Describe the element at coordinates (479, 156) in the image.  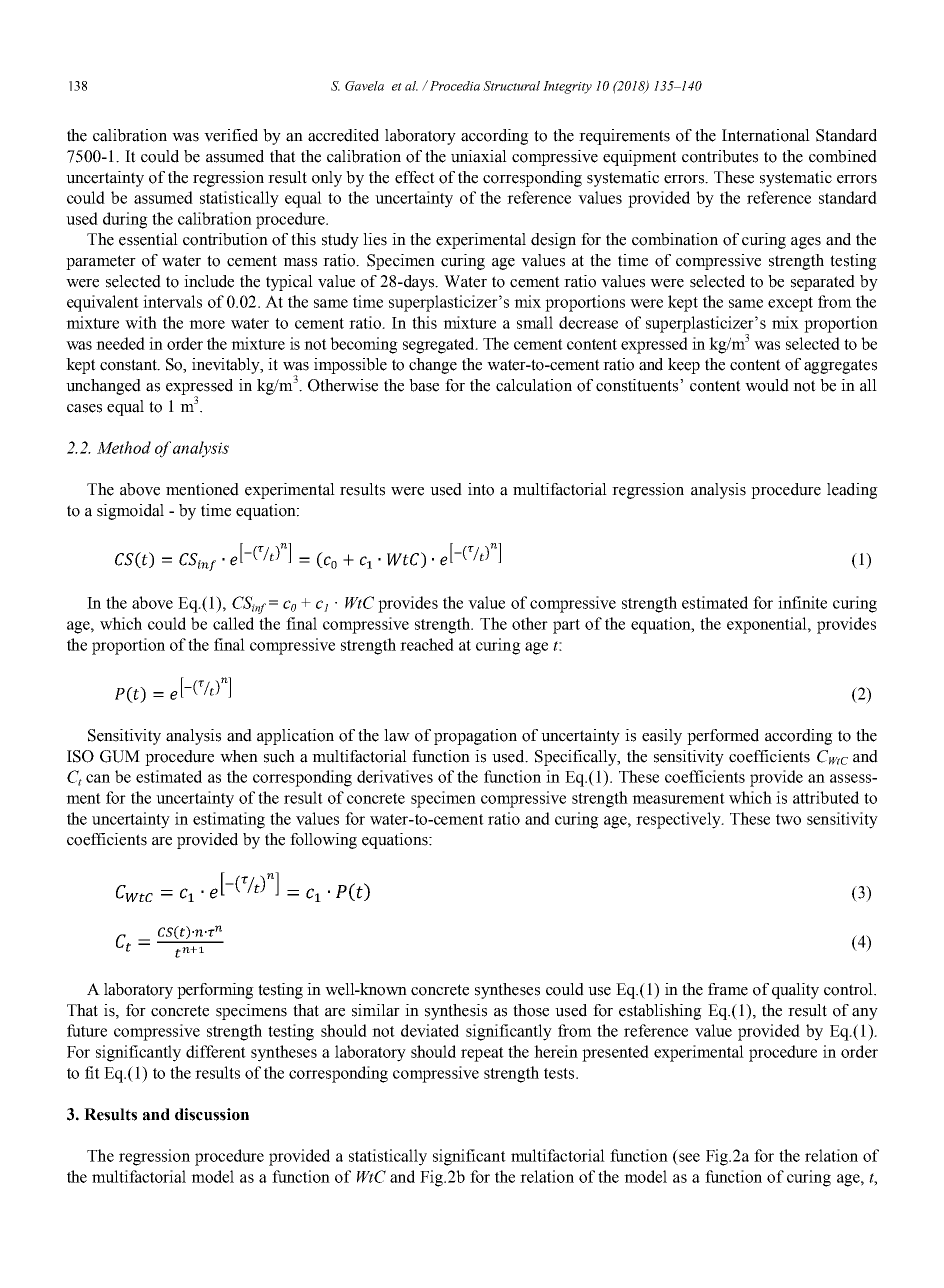
I see `uniaxial` at that location.
